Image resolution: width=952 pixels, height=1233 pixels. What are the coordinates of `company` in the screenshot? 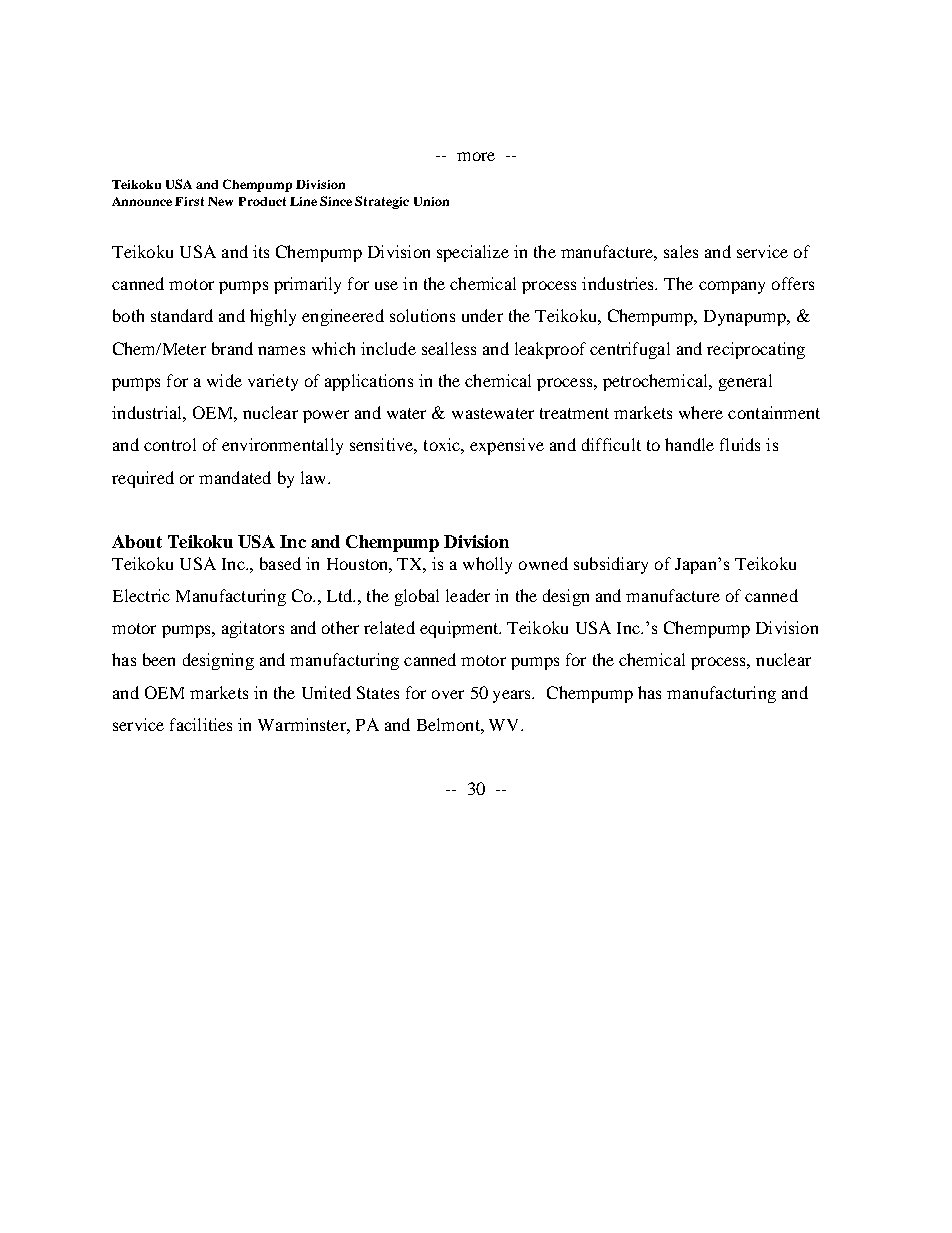 It's located at (732, 287).
